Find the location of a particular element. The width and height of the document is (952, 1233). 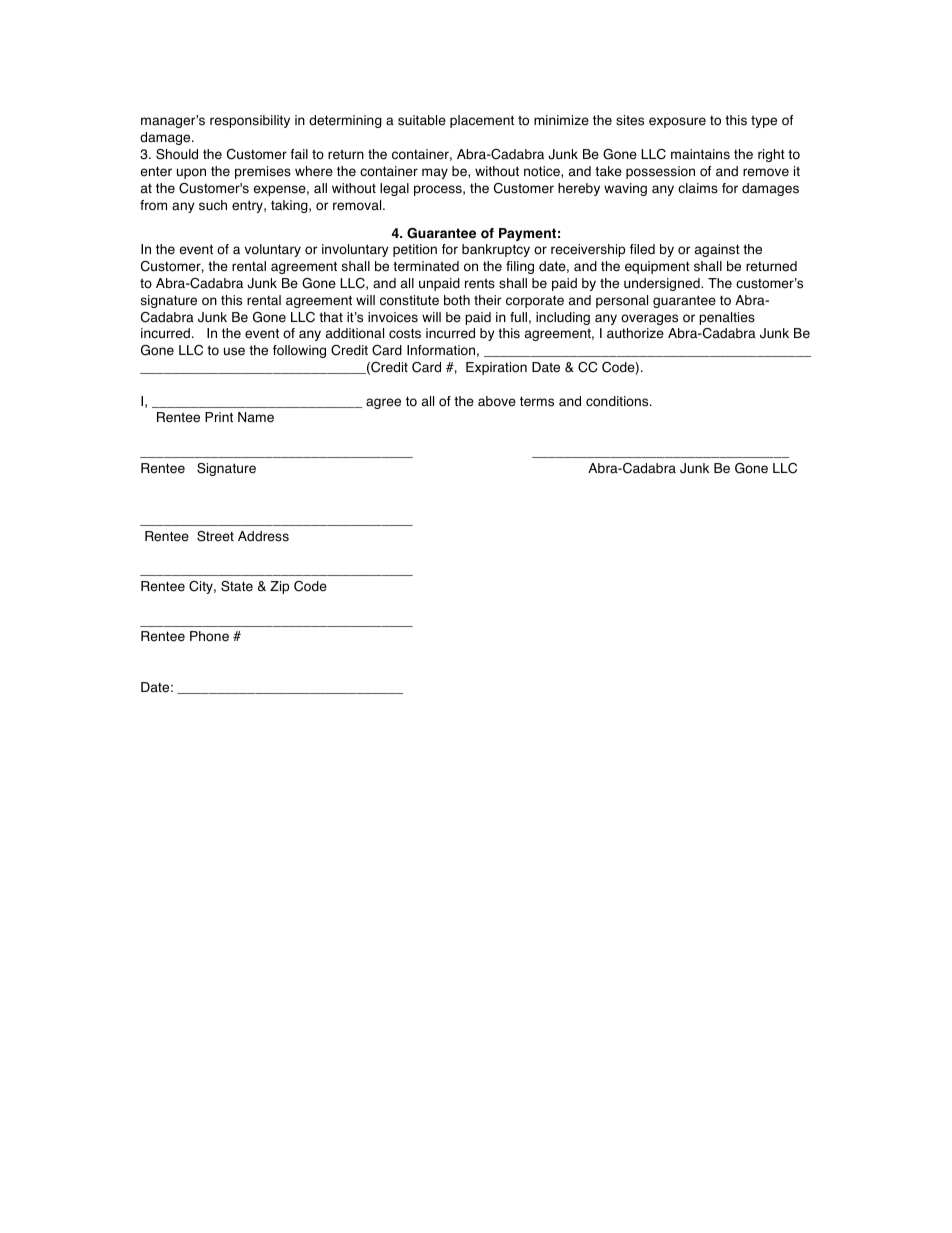

Phone is located at coordinates (209, 636).
